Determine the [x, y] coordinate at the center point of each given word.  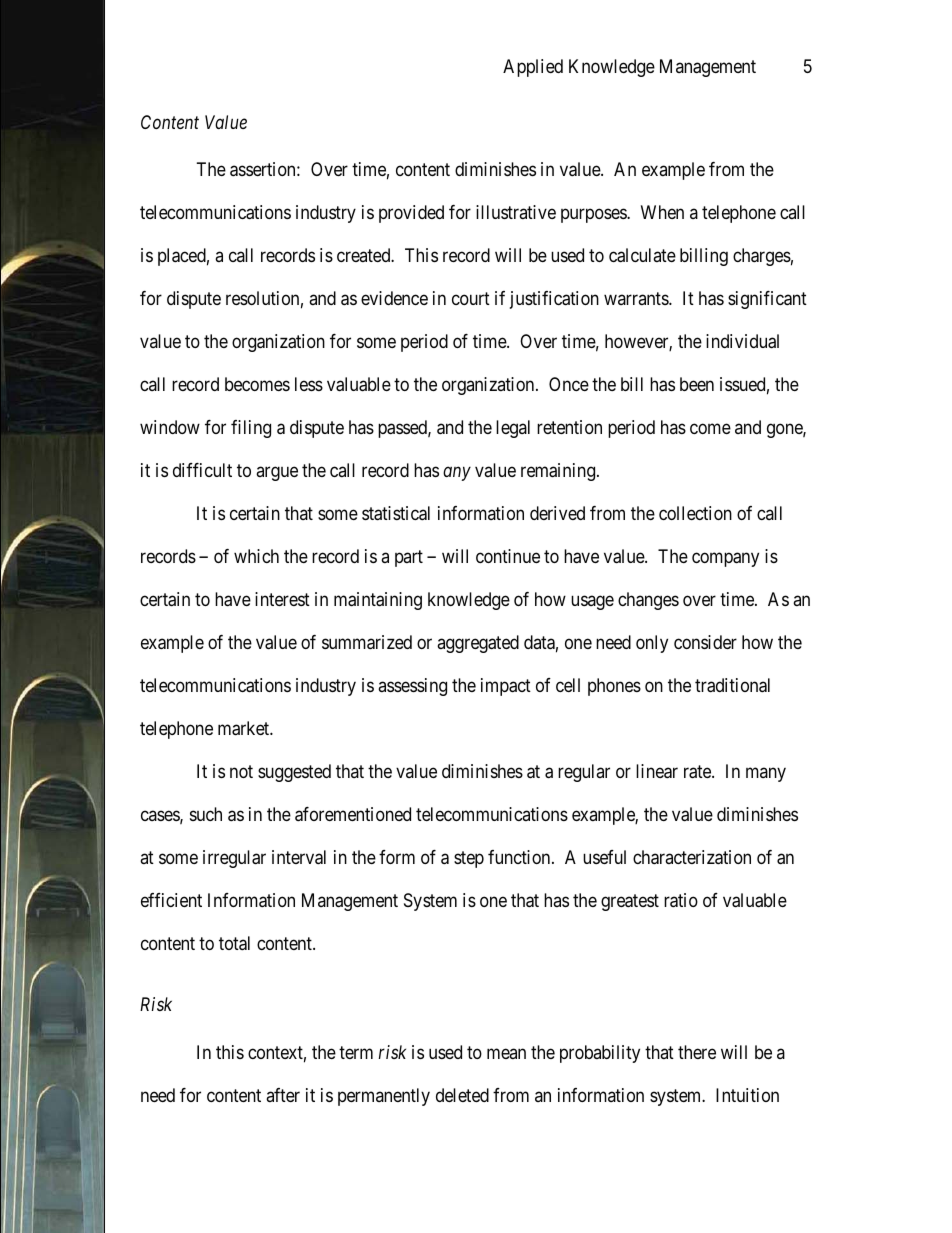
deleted [462, 1095]
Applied [533, 68]
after [283, 1095]
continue [508, 556]
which [256, 556]
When [662, 212]
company [725, 560]
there [697, 1052]
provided [411, 214]
